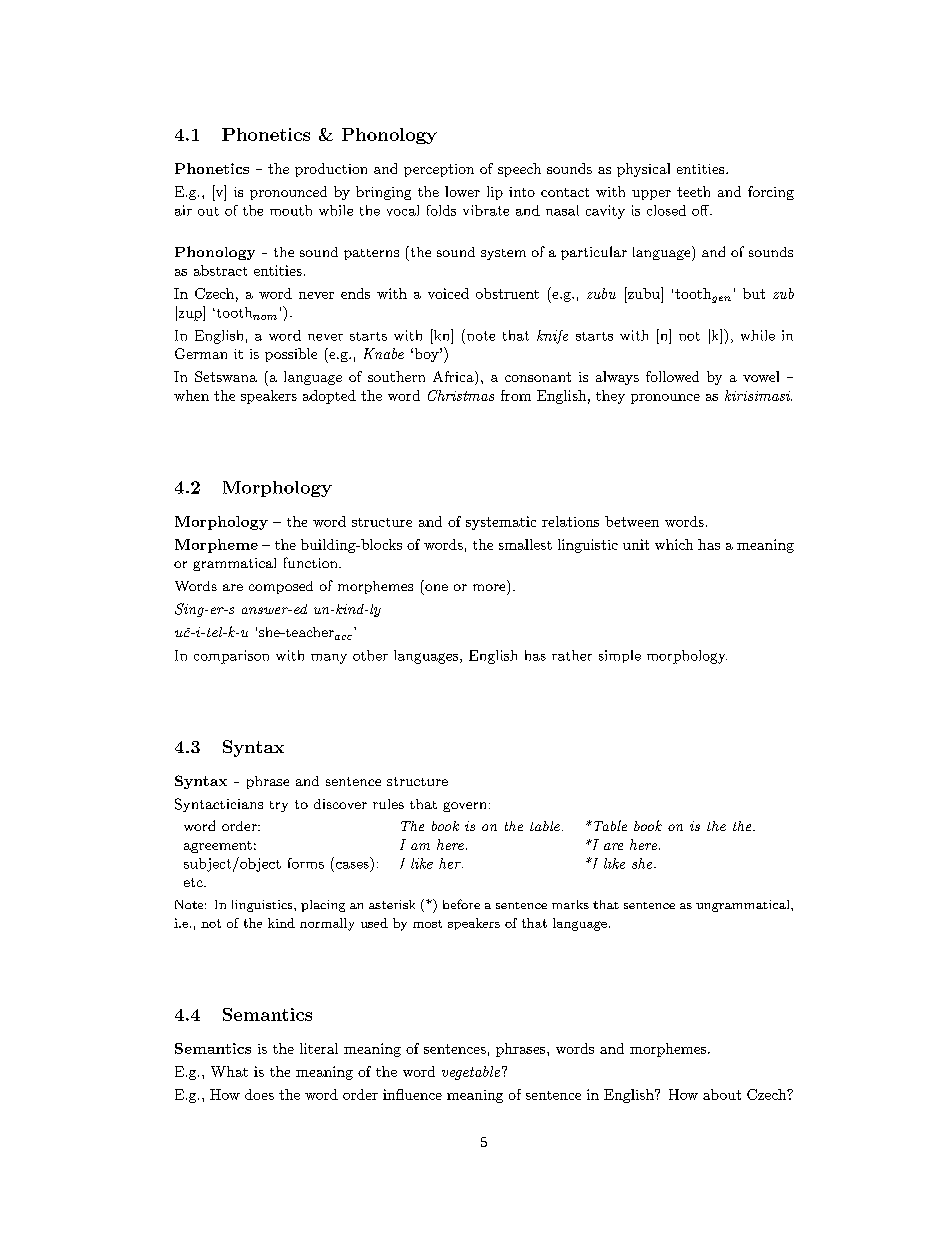 The width and height of the screenshot is (952, 1233). I want to click on simple, so click(620, 656).
